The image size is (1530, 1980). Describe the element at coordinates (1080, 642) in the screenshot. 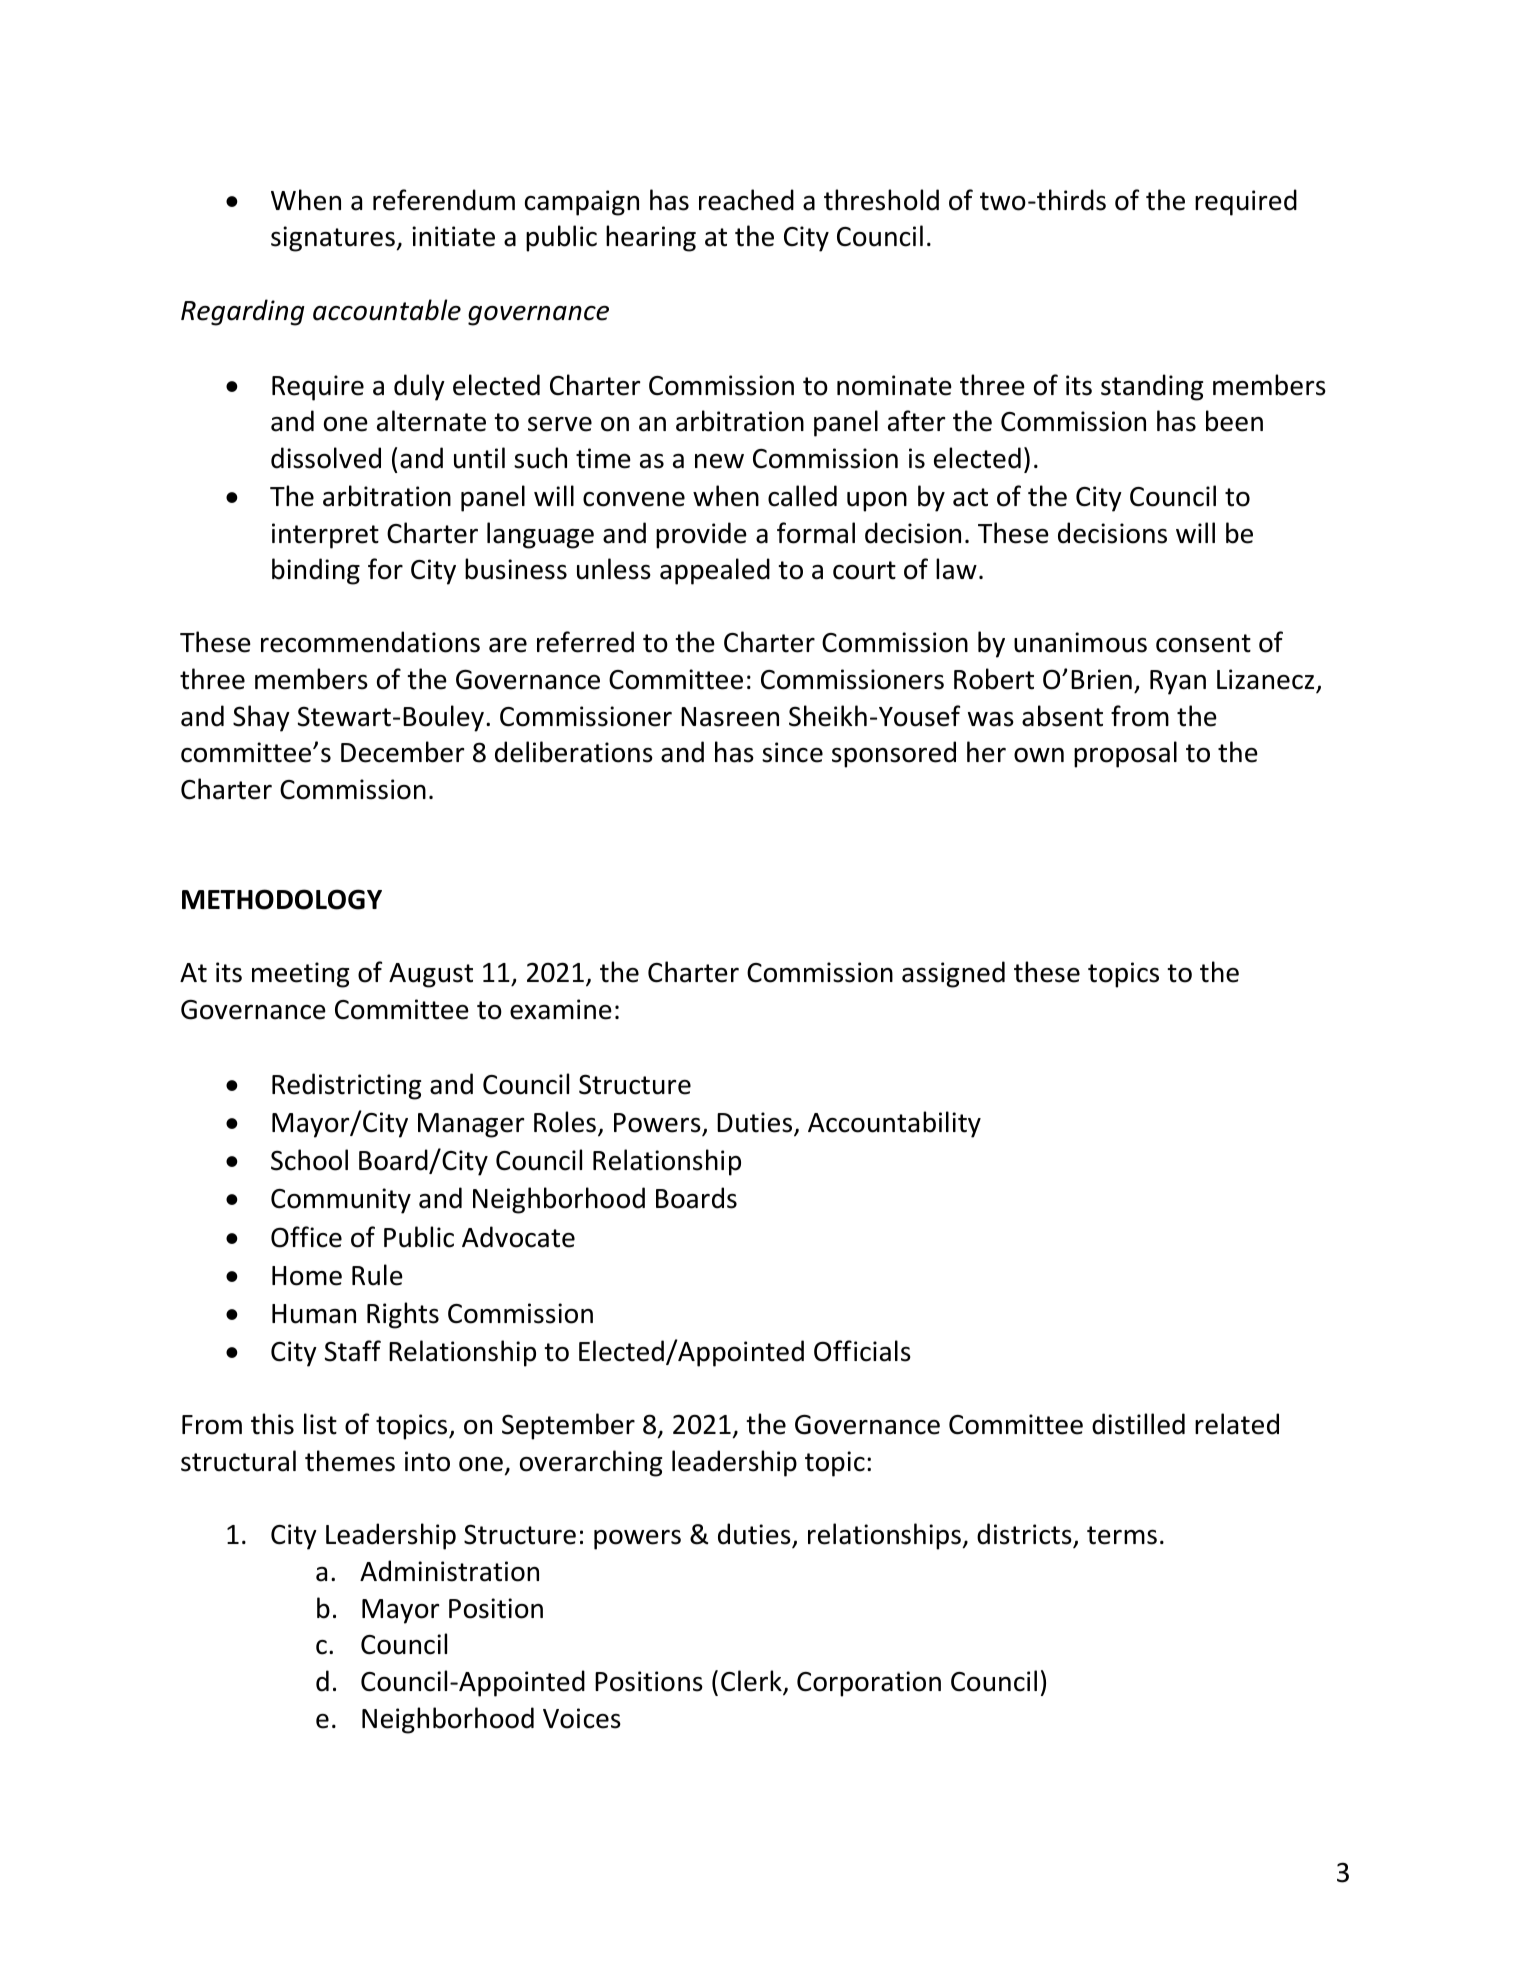

I see `unanimous` at that location.
